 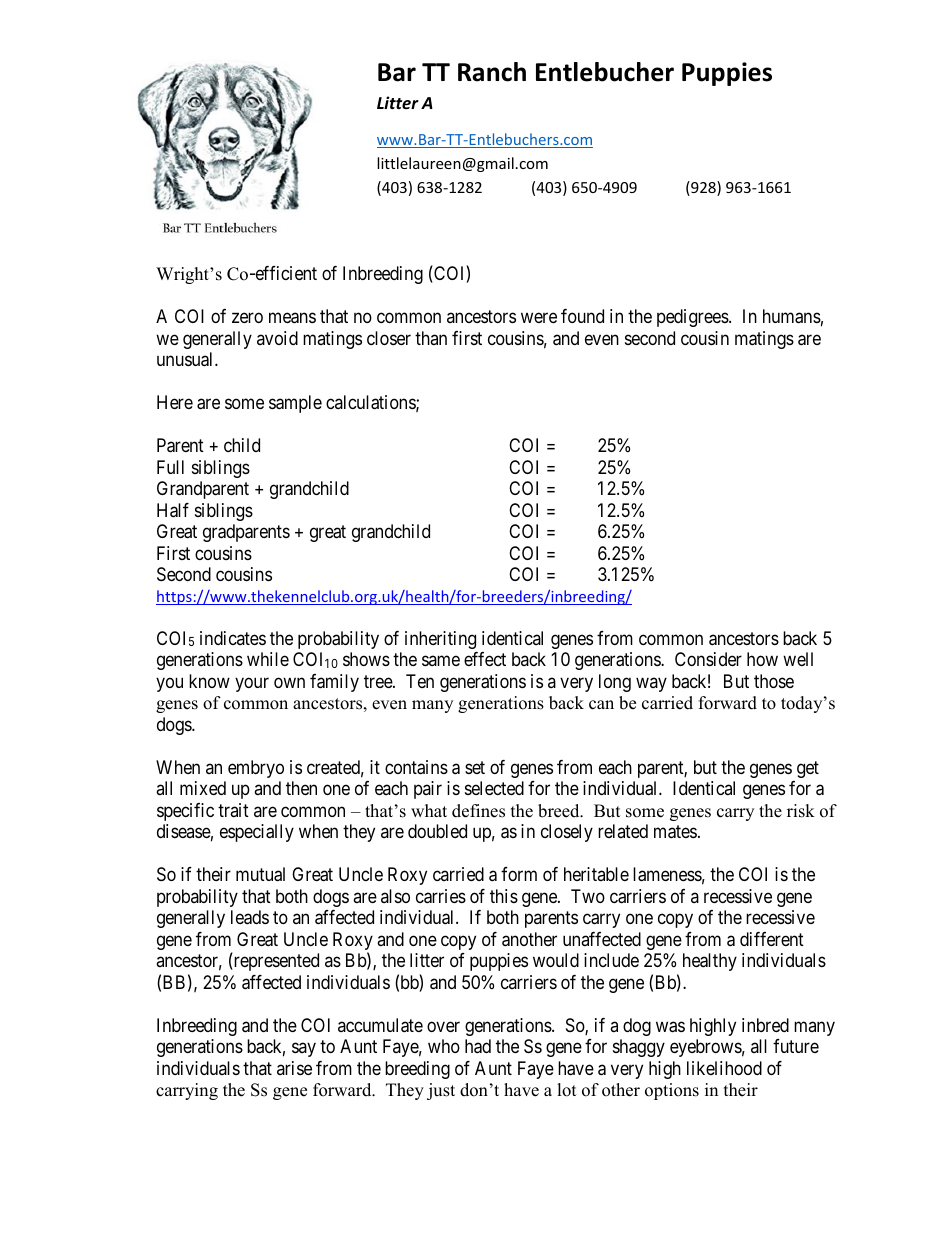 I want to click on indicates, so click(x=233, y=638).
